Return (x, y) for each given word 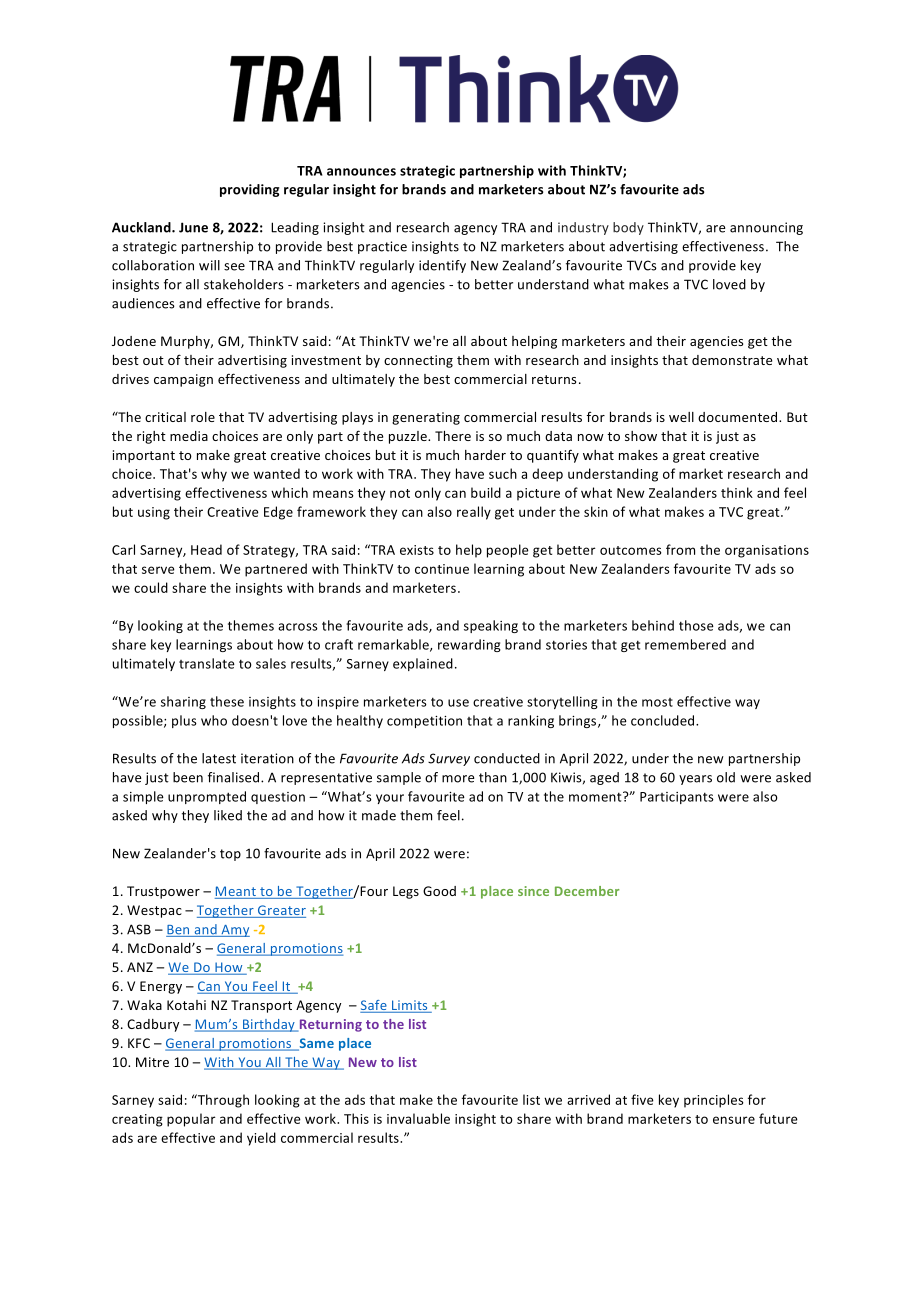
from (680, 549)
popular (191, 1120)
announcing (766, 228)
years (695, 780)
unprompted (207, 797)
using (154, 513)
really (474, 513)
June (193, 227)
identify (442, 266)
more (458, 779)
